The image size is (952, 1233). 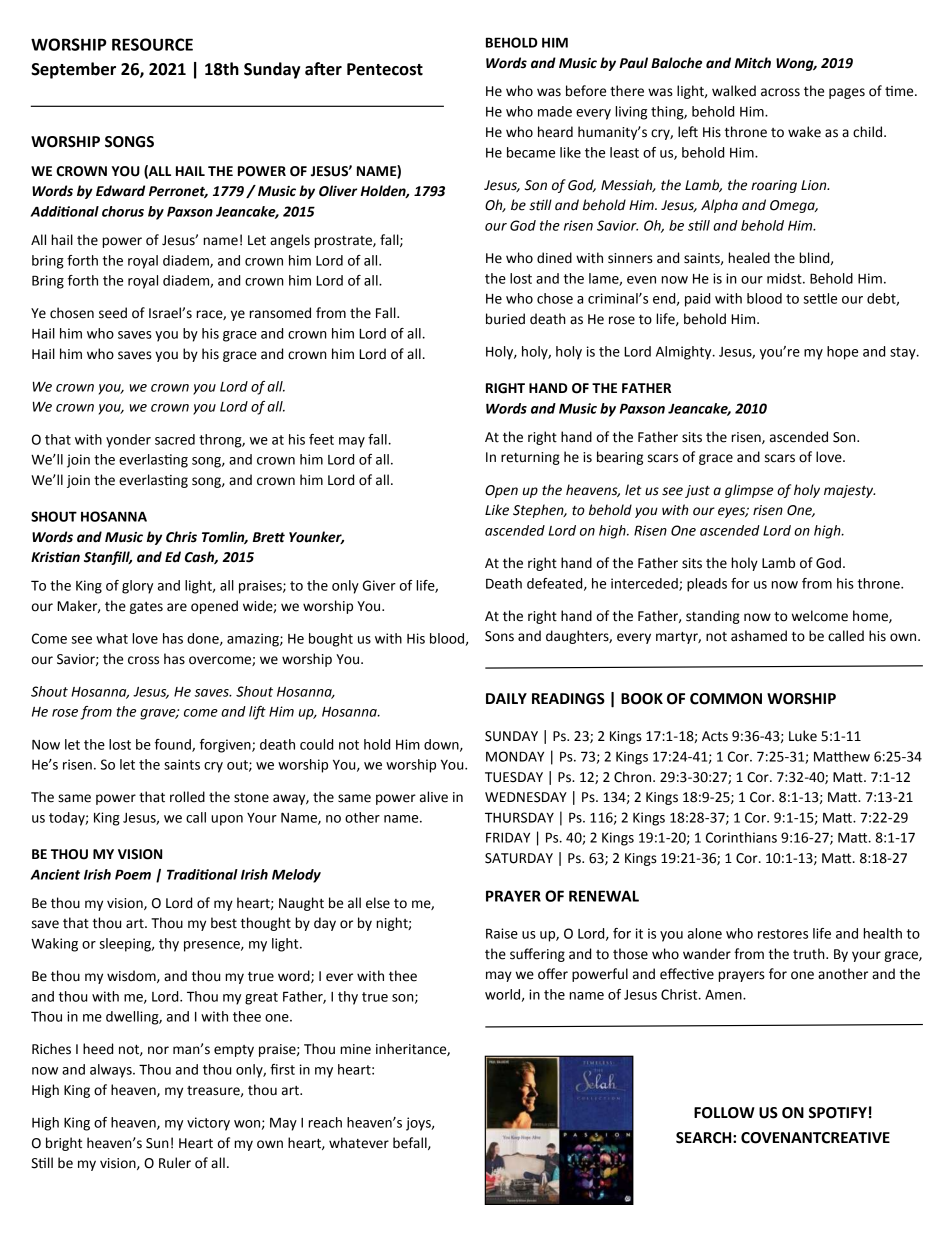 What do you see at coordinates (187, 797) in the screenshot?
I see `rolled` at bounding box center [187, 797].
